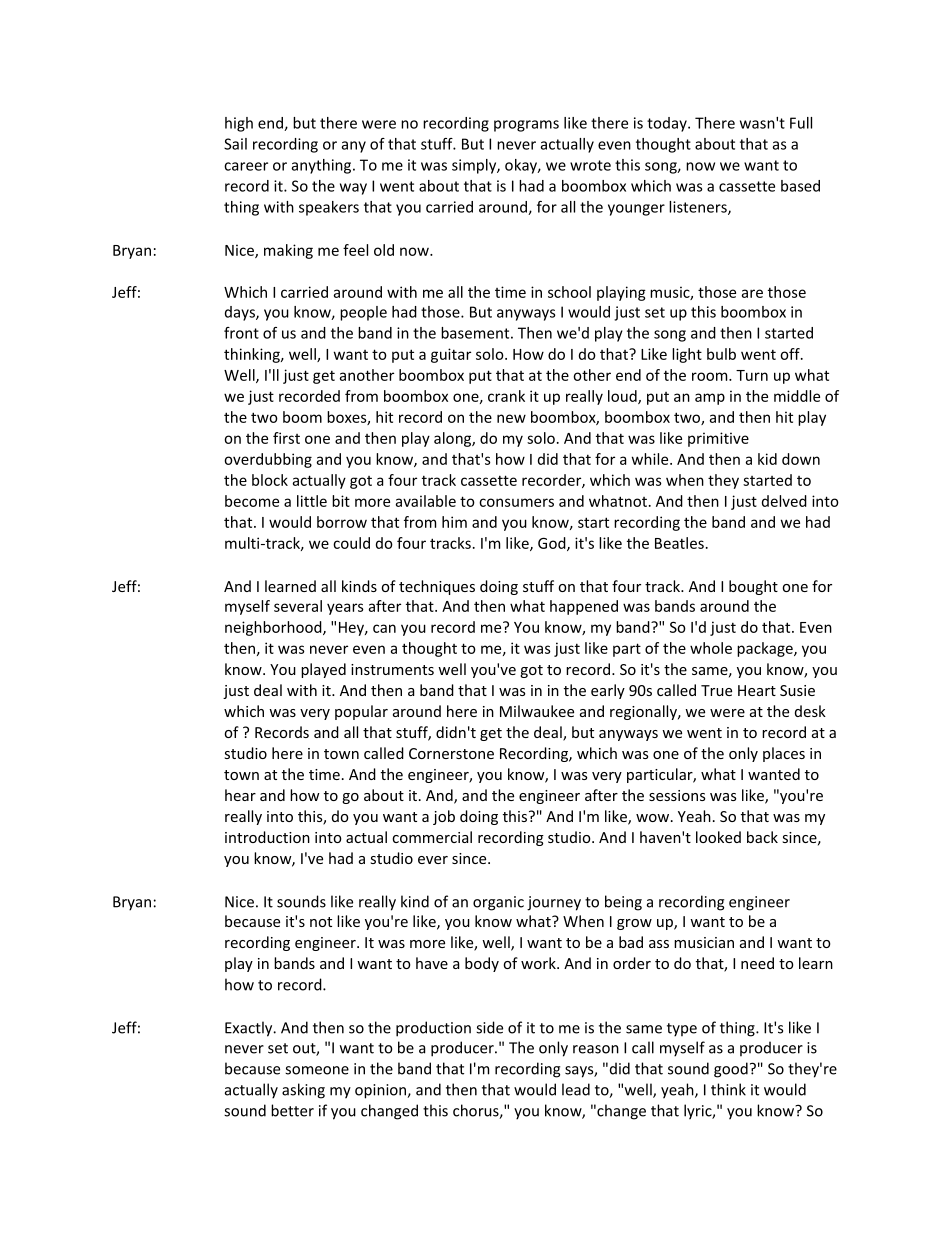  Describe the element at coordinates (576, 1089) in the screenshot. I see `lead` at that location.
